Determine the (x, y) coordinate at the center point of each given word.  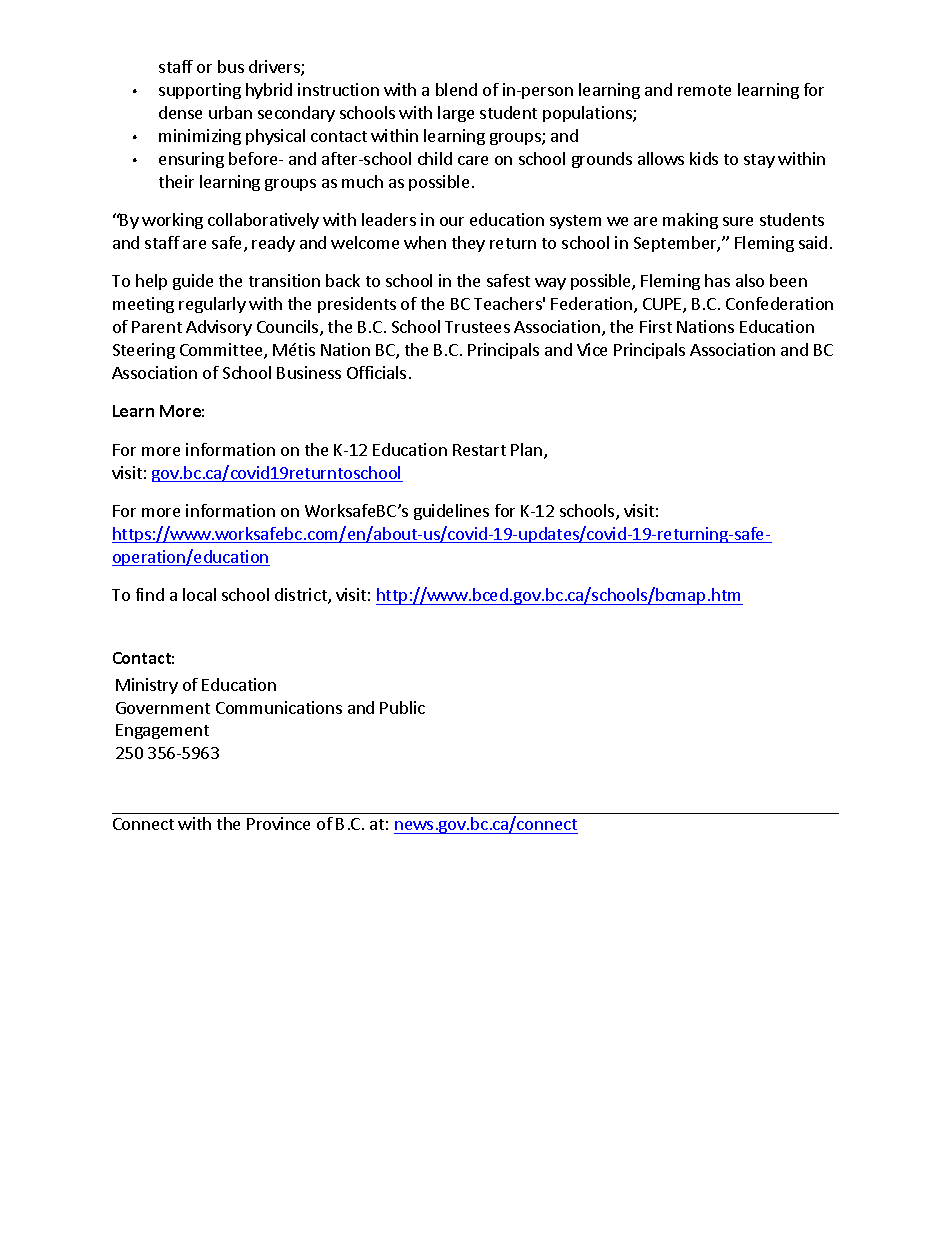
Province (278, 823)
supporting (200, 91)
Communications (279, 707)
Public (402, 707)
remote (704, 90)
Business (309, 372)
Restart (479, 450)
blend (456, 89)
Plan (528, 451)
